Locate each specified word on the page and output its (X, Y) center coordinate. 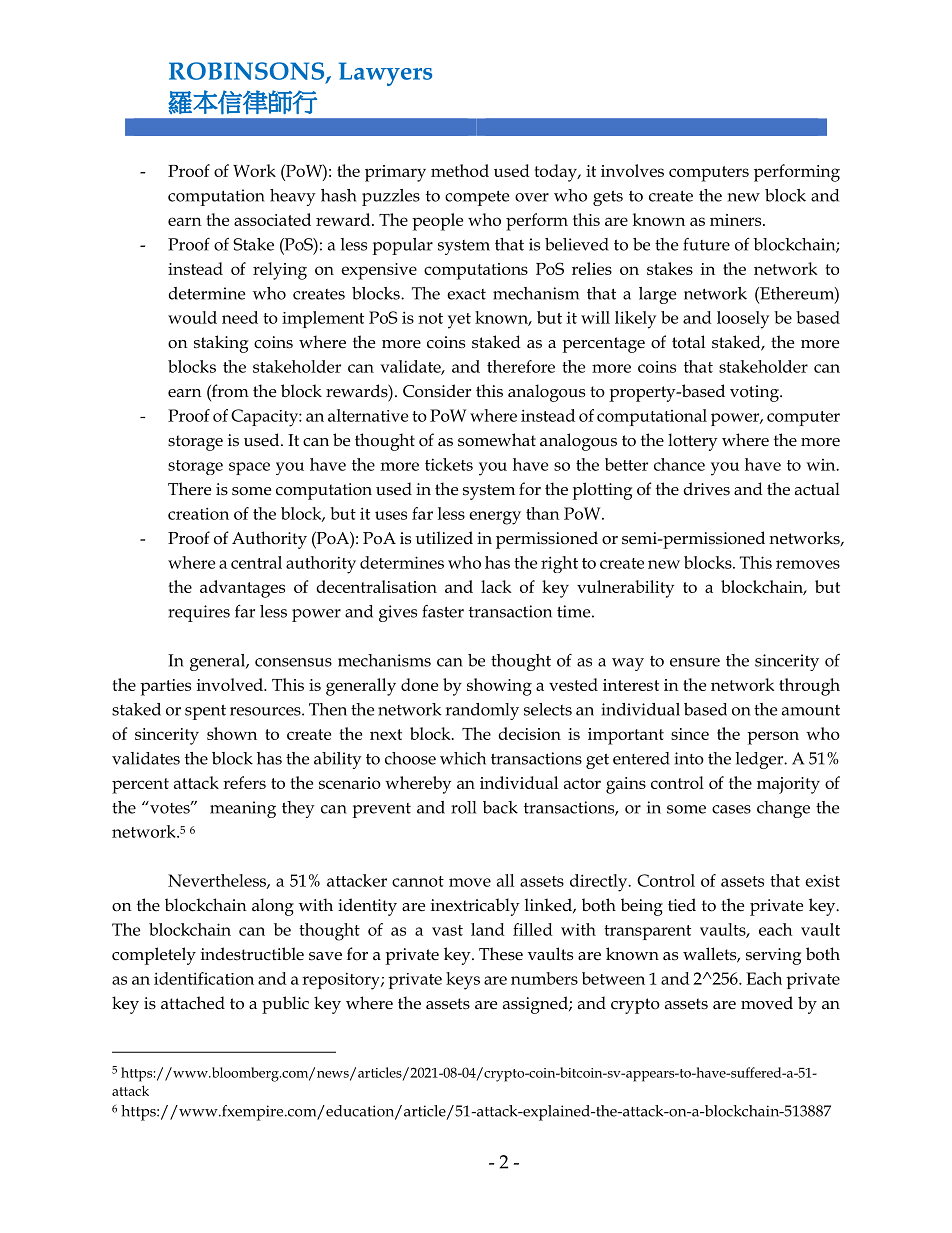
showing (499, 687)
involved (231, 684)
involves (632, 170)
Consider (437, 391)
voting (755, 393)
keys (463, 981)
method (460, 170)
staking (221, 344)
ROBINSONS (248, 72)
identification (204, 978)
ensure (695, 662)
